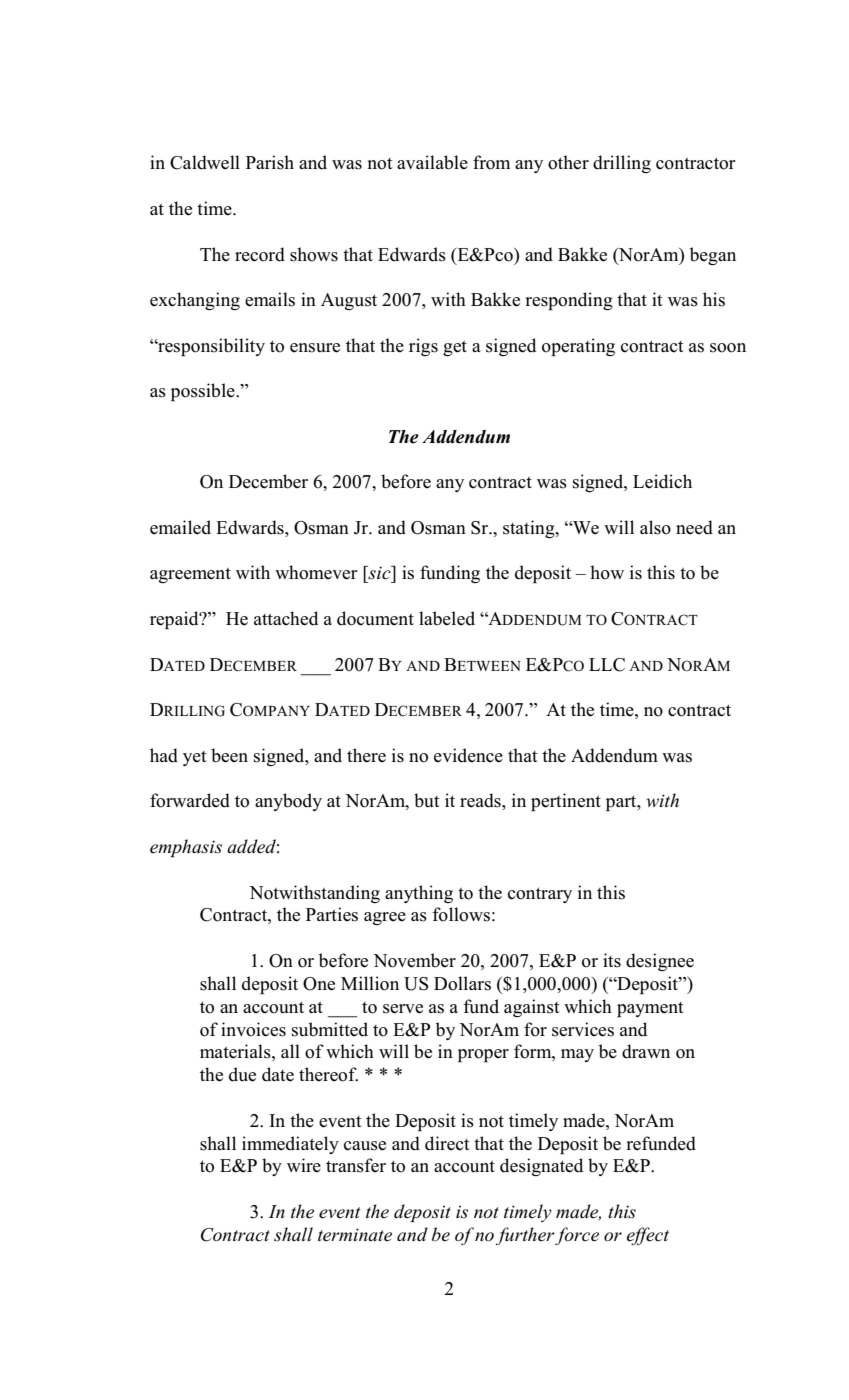  Describe the element at coordinates (713, 256) in the screenshot. I see `began` at that location.
